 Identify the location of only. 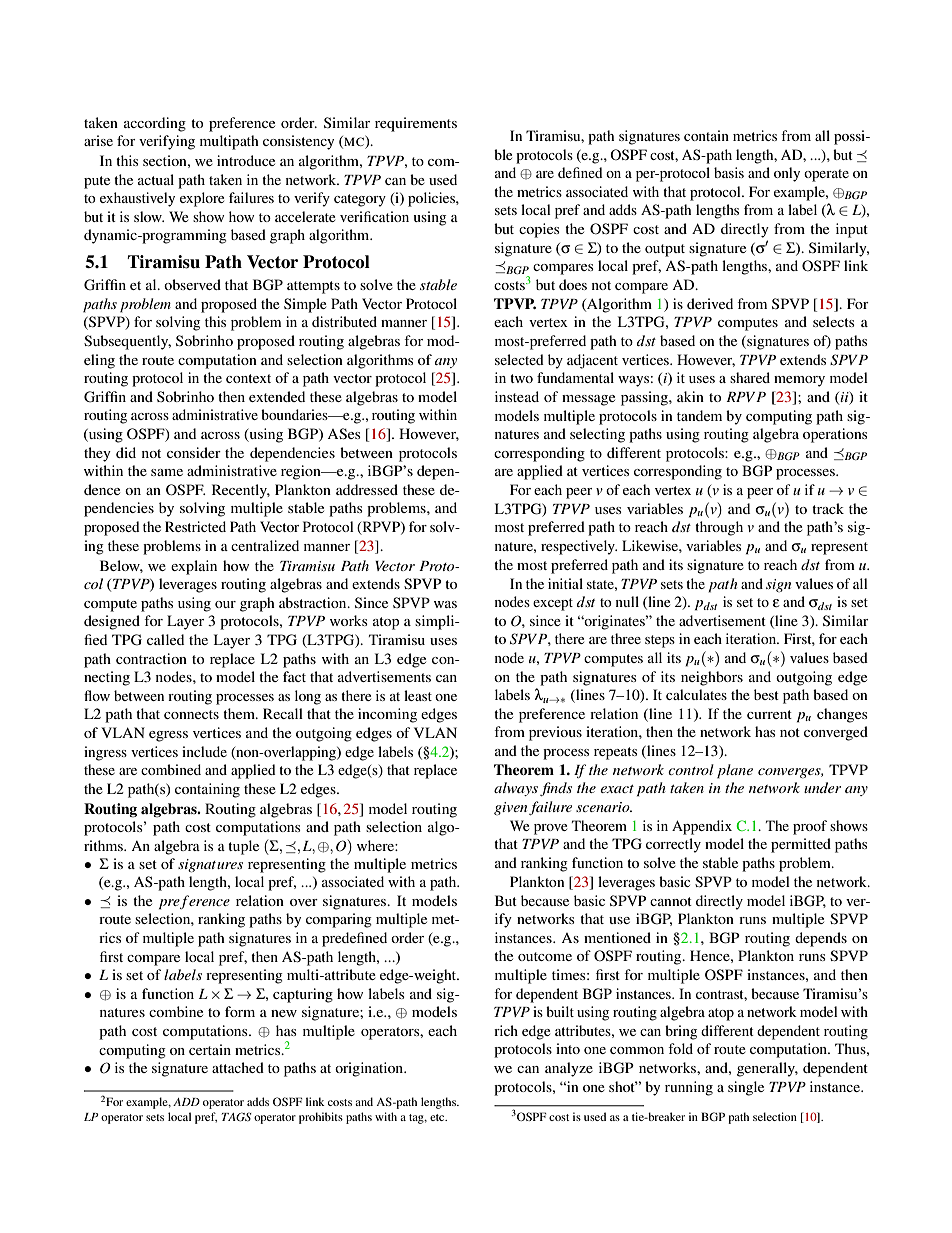
(787, 174).
